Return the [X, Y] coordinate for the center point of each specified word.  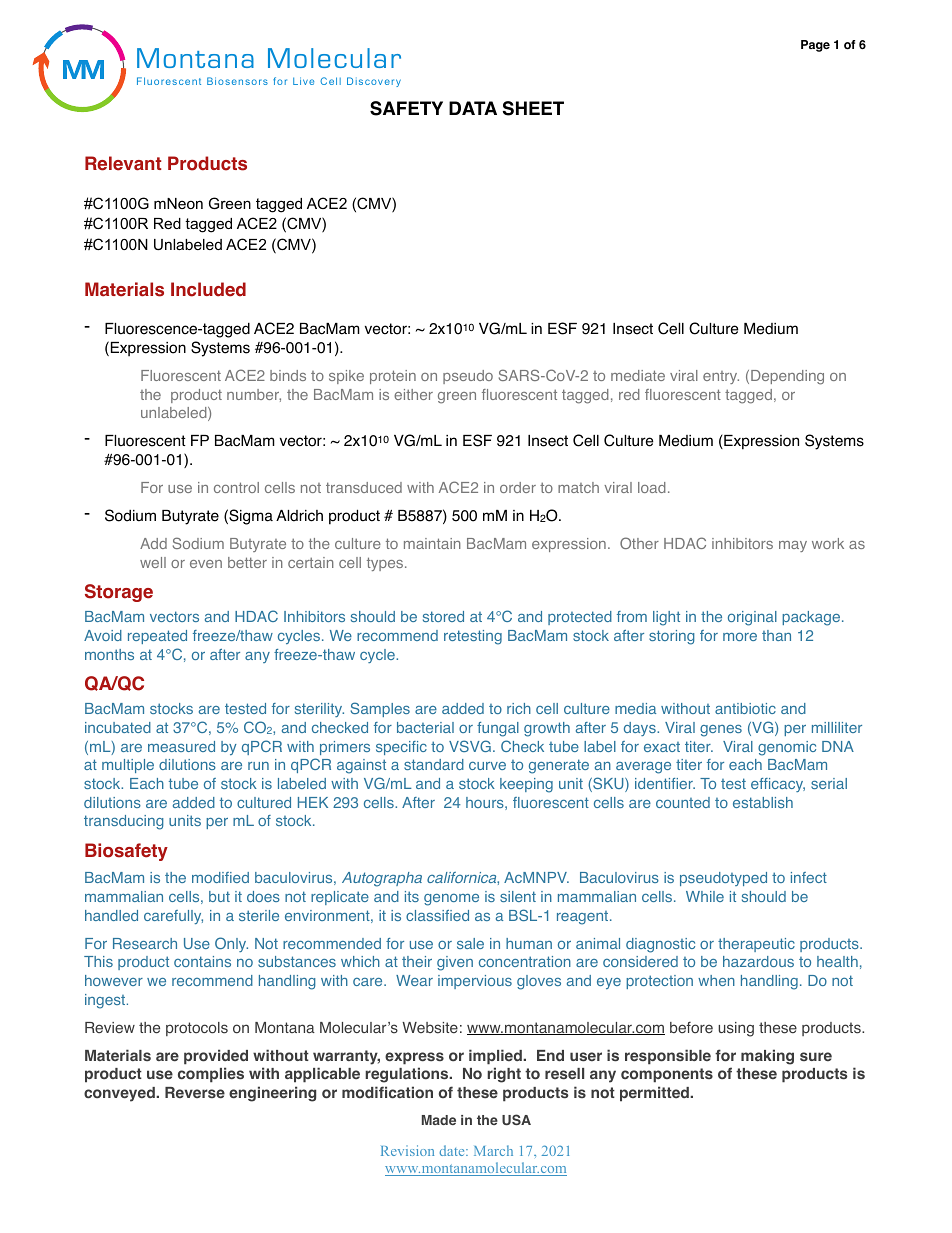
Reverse [195, 1093]
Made [439, 1120]
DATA [473, 108]
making [767, 1057]
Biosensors [237, 81]
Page [815, 46]
